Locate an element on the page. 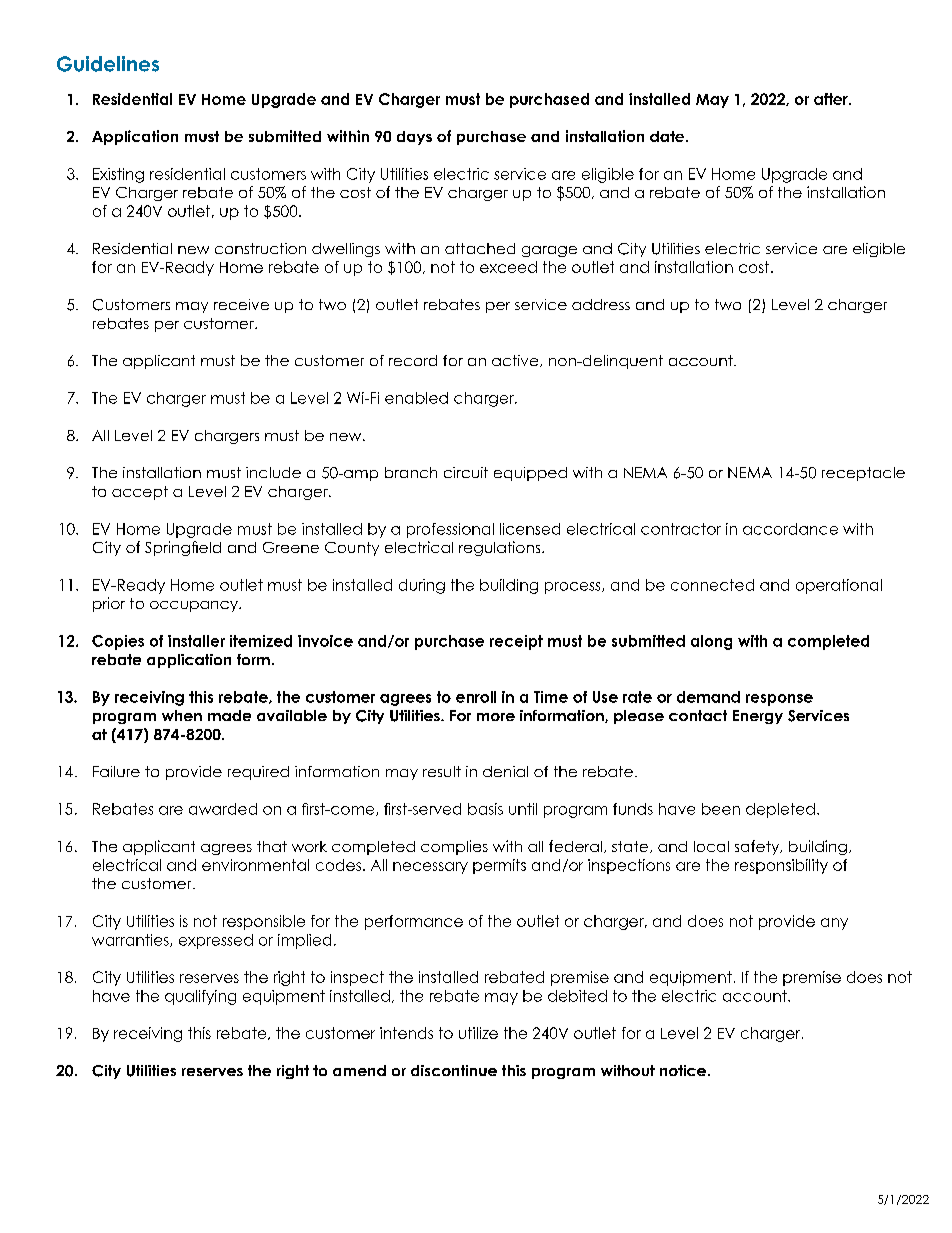 The height and width of the image is (1233, 952). Guidelines is located at coordinates (108, 64).
